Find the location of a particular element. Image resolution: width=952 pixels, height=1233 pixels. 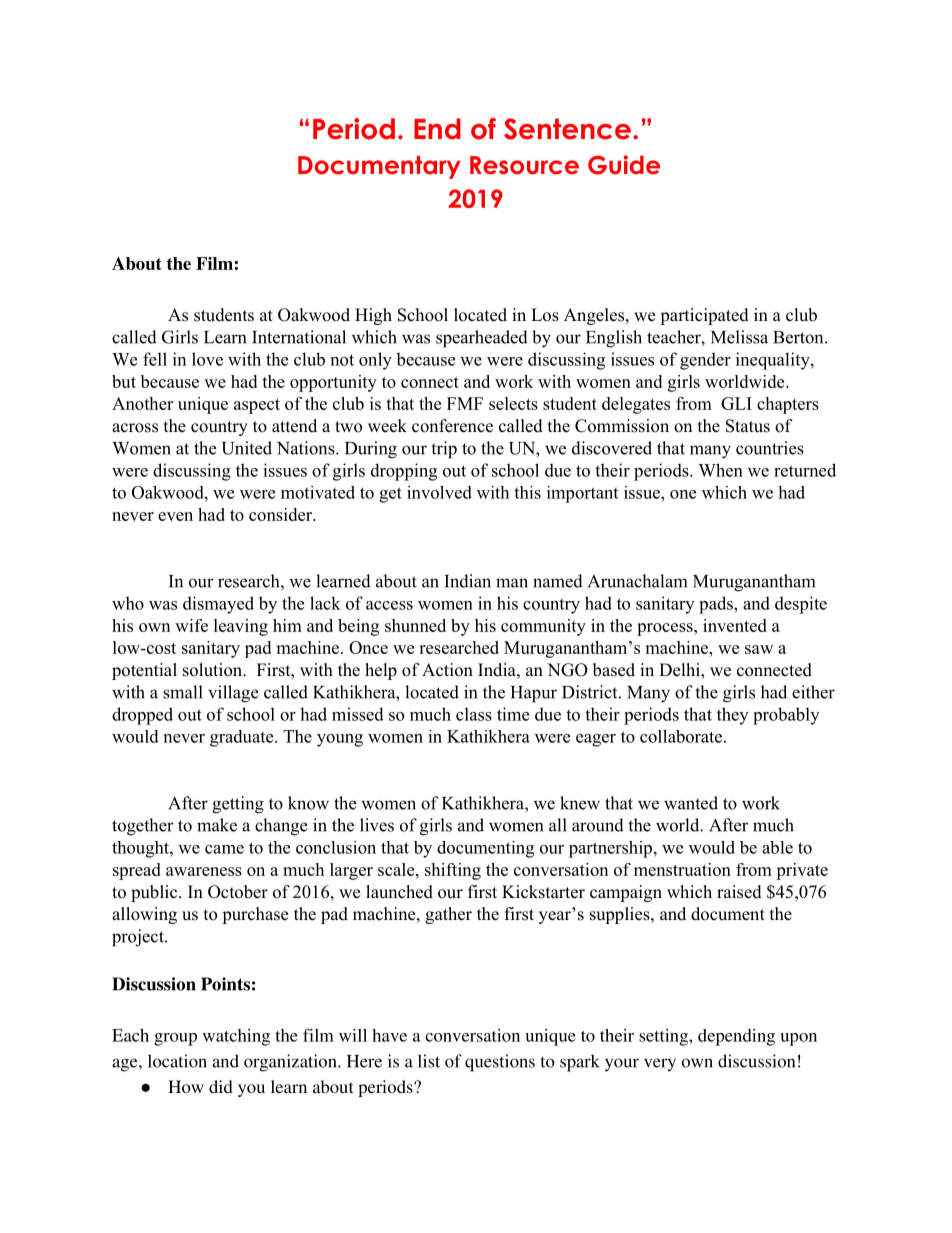

questions is located at coordinates (500, 1063).
